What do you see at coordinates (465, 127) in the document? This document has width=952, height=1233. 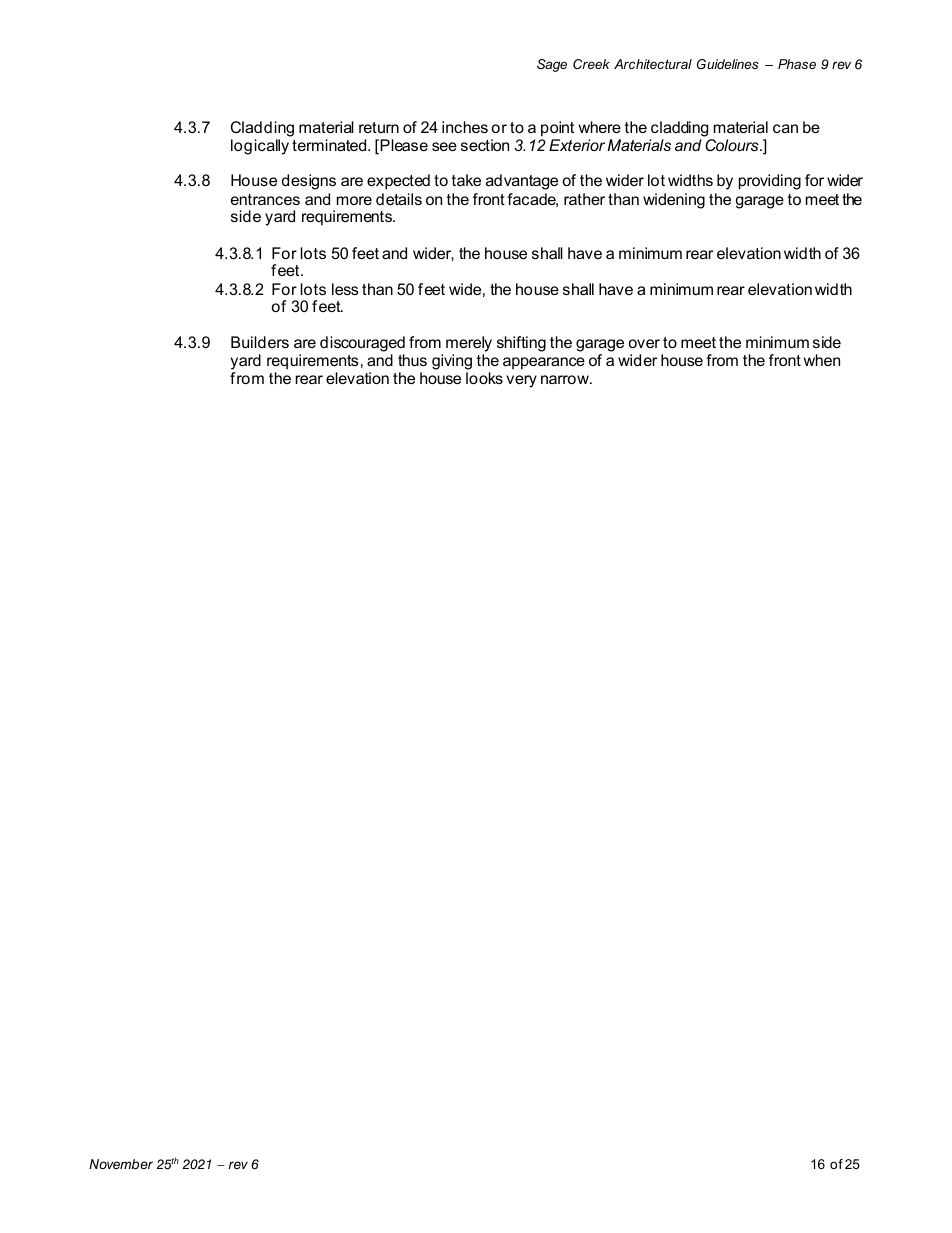 I see `inches` at bounding box center [465, 127].
